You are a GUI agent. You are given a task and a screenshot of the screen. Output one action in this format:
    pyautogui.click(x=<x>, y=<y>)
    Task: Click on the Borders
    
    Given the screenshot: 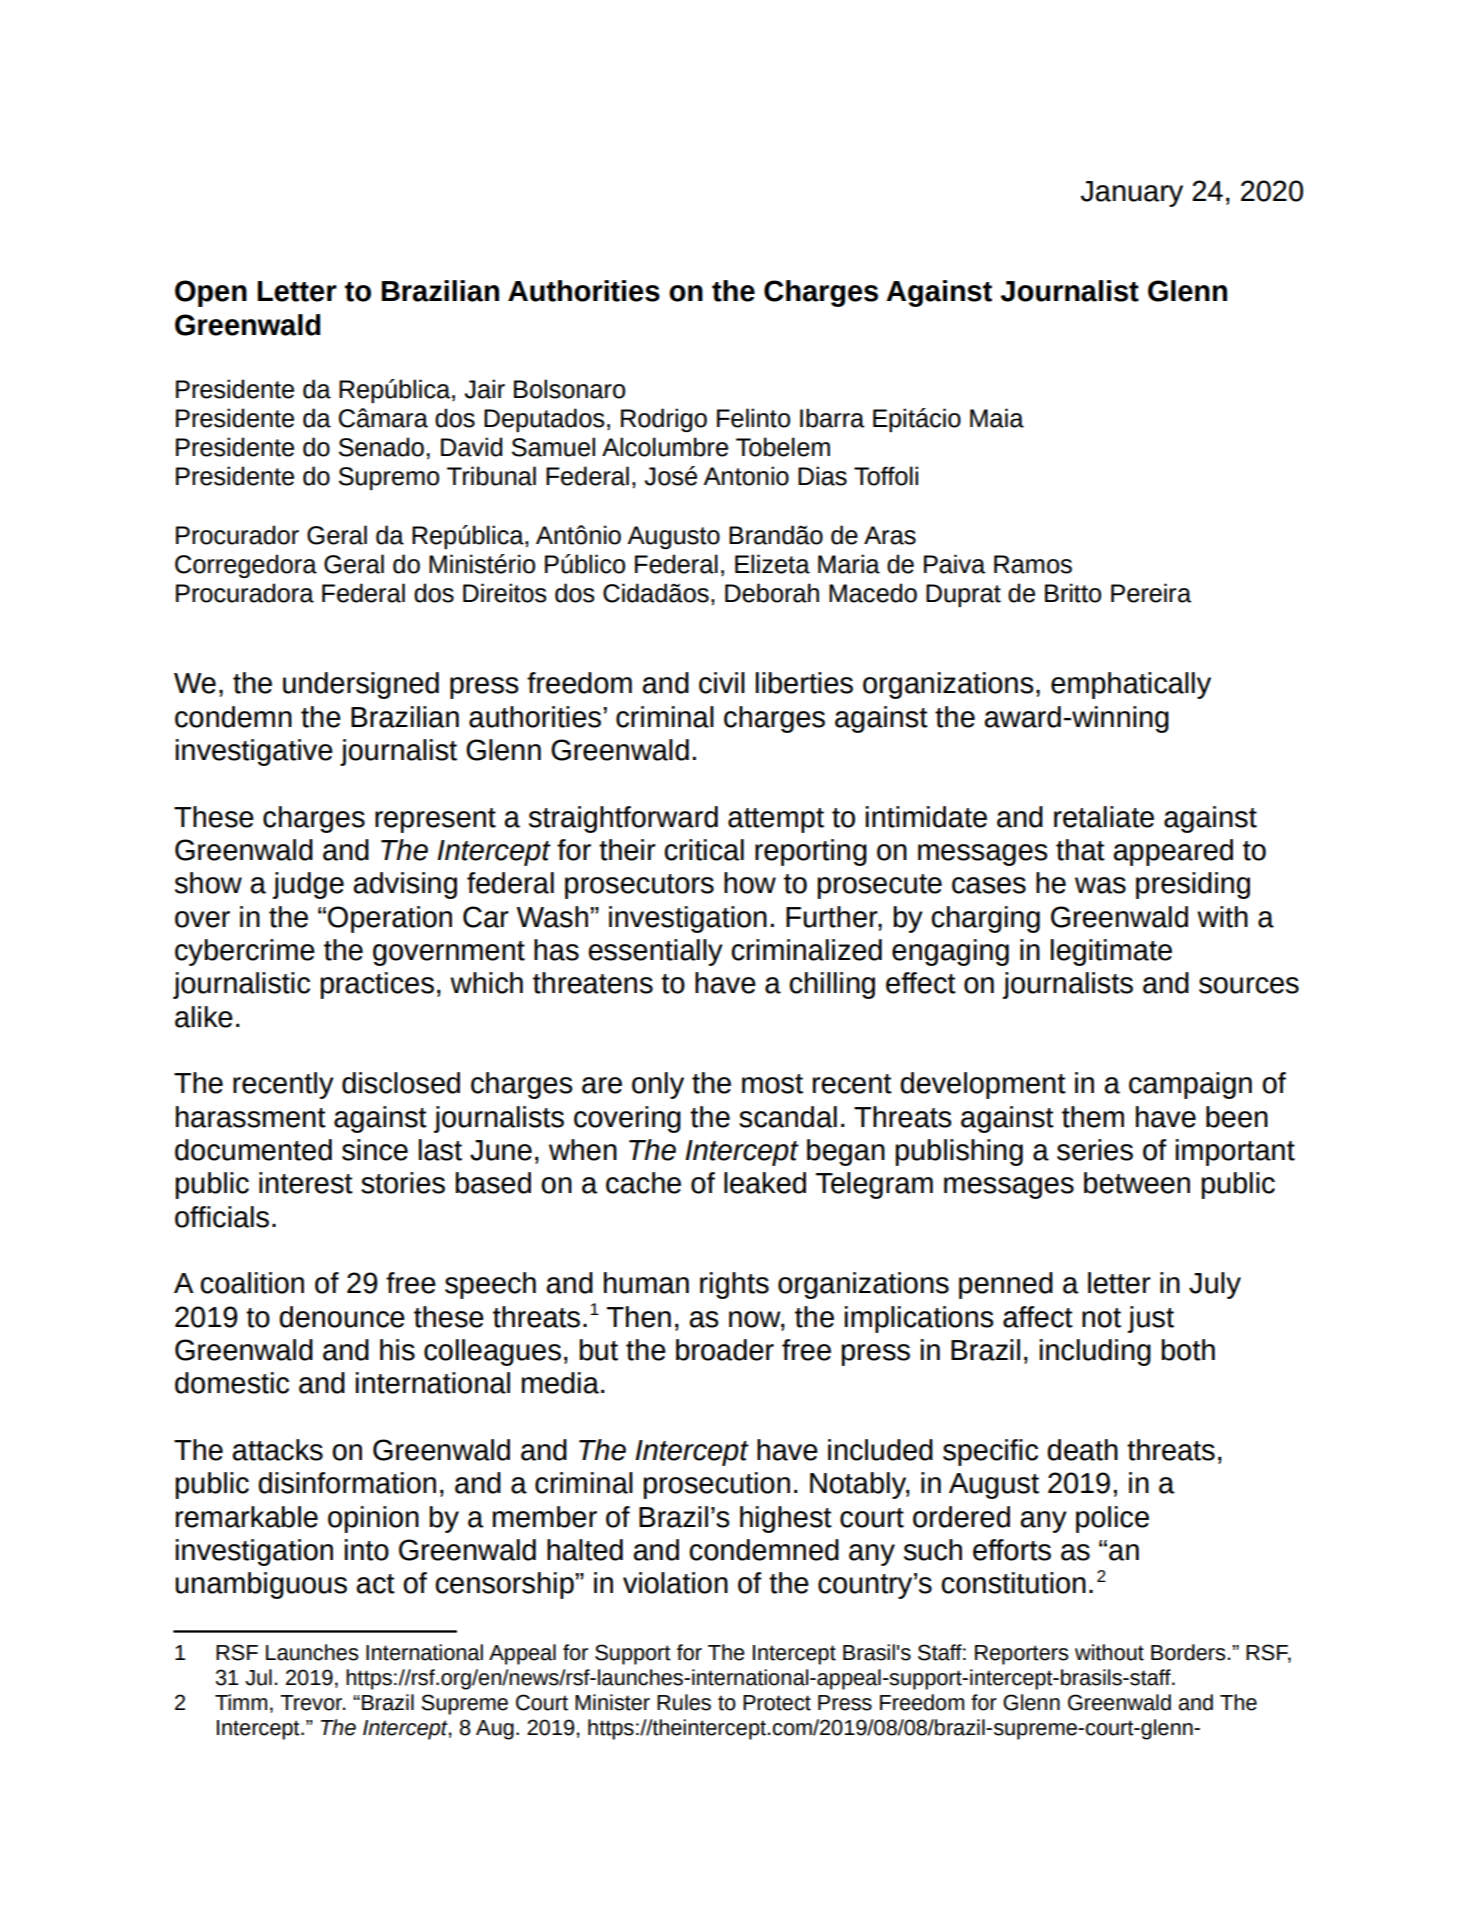 What is the action you would take?
    pyautogui.click(x=1188, y=1652)
